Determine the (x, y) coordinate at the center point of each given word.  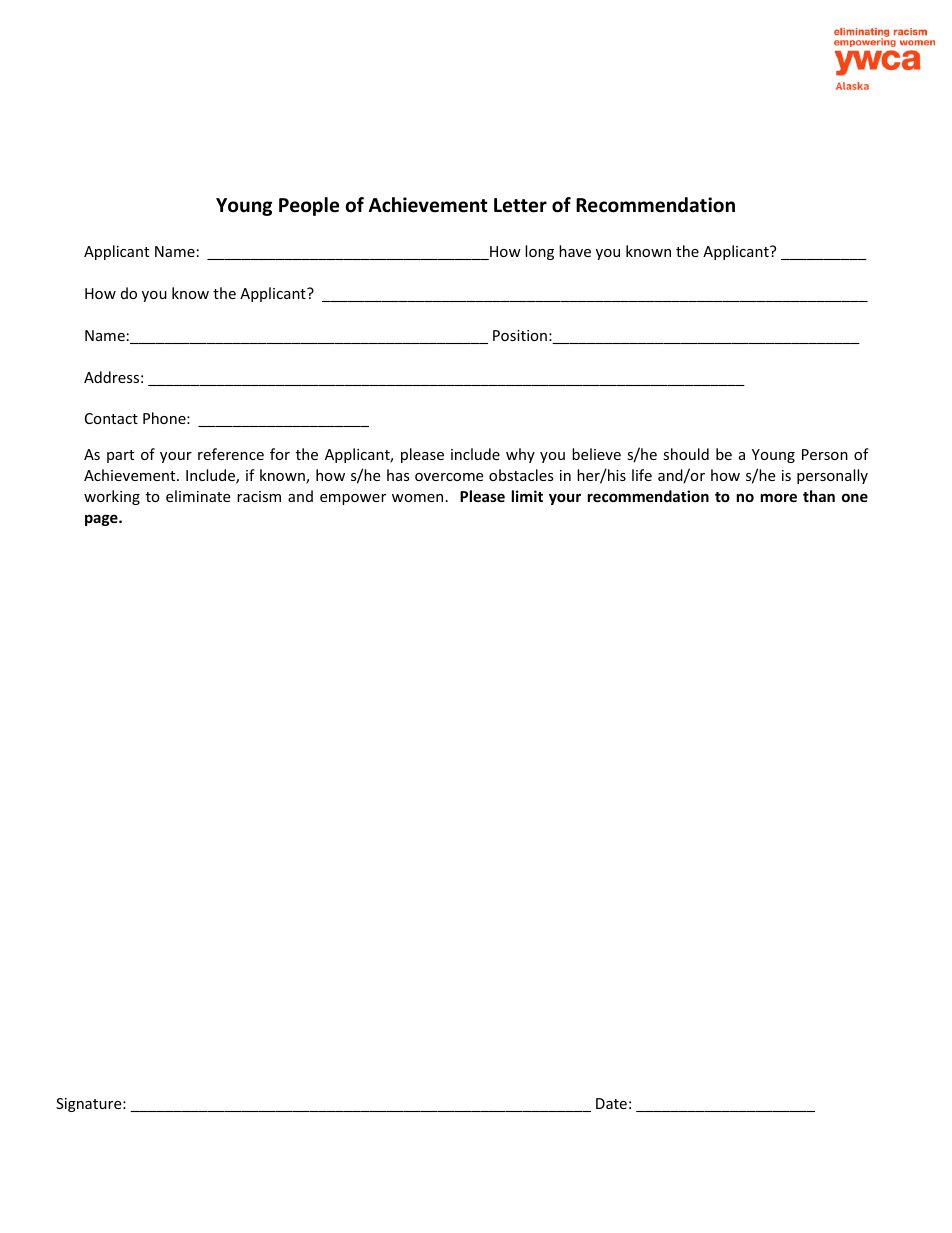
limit (527, 496)
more (779, 497)
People (309, 206)
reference (231, 454)
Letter (520, 205)
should (686, 454)
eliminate (198, 496)
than (819, 496)
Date (611, 1103)
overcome (449, 477)
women (417, 498)
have (575, 251)
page (102, 520)
